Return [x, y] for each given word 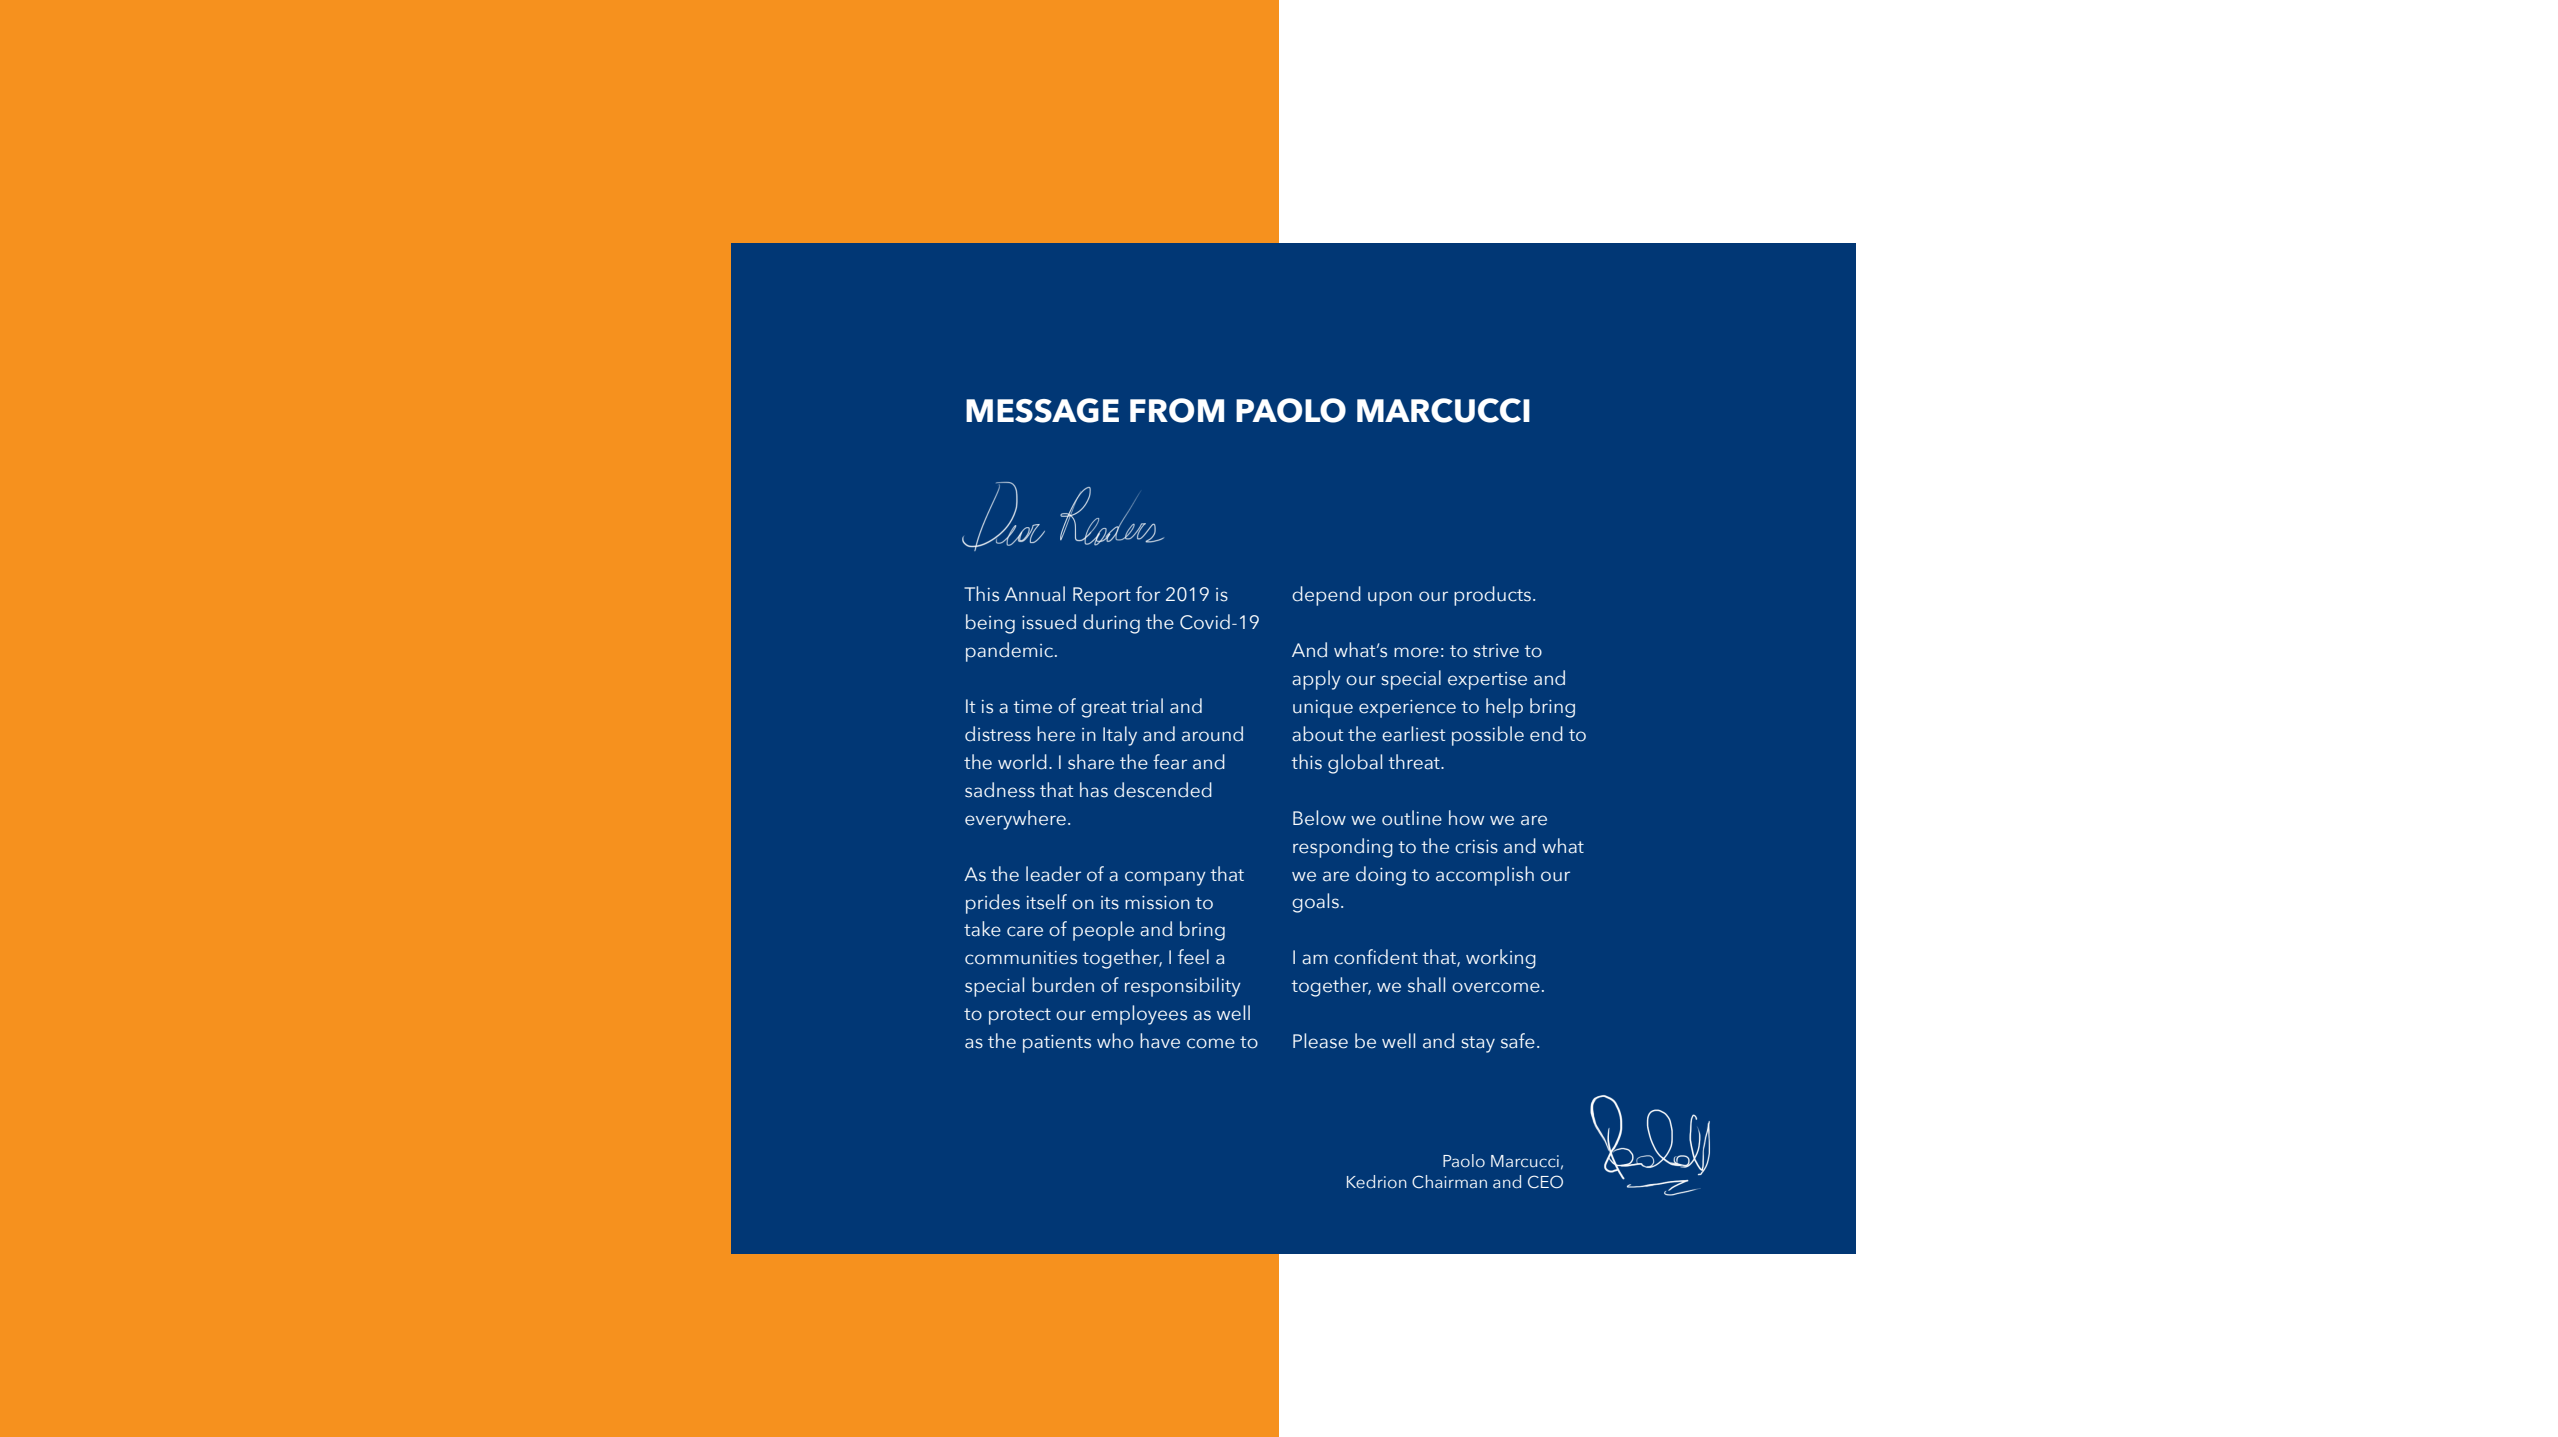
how [1466, 818]
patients [1057, 1044]
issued [1049, 622]
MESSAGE [1042, 410]
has [1094, 790]
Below [1319, 818]
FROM [1177, 410]
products [1492, 596]
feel [1193, 957]
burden [1063, 985]
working [1501, 959]
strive [1496, 651]
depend [1326, 596]
